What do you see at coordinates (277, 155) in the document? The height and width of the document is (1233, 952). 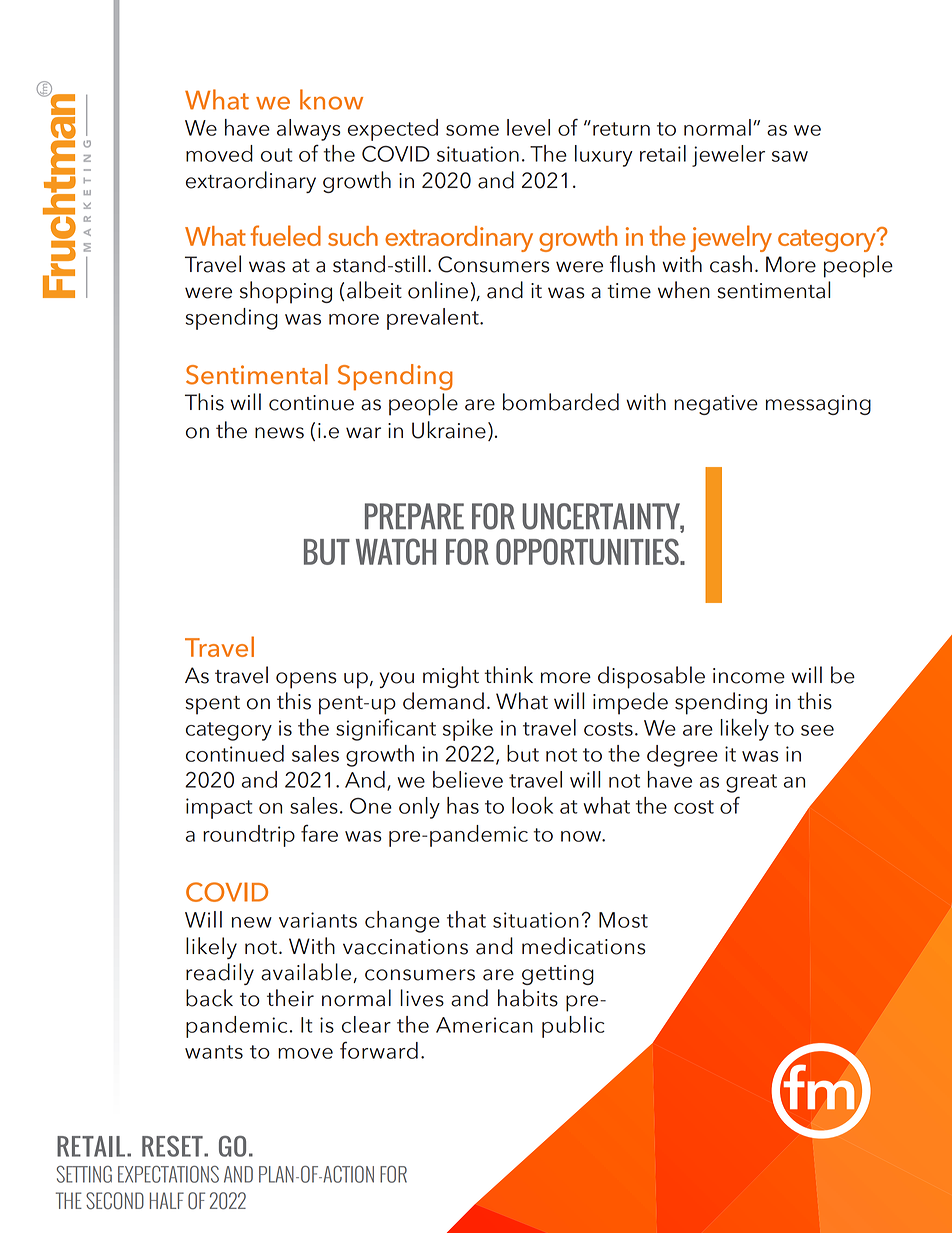 I see `out` at bounding box center [277, 155].
